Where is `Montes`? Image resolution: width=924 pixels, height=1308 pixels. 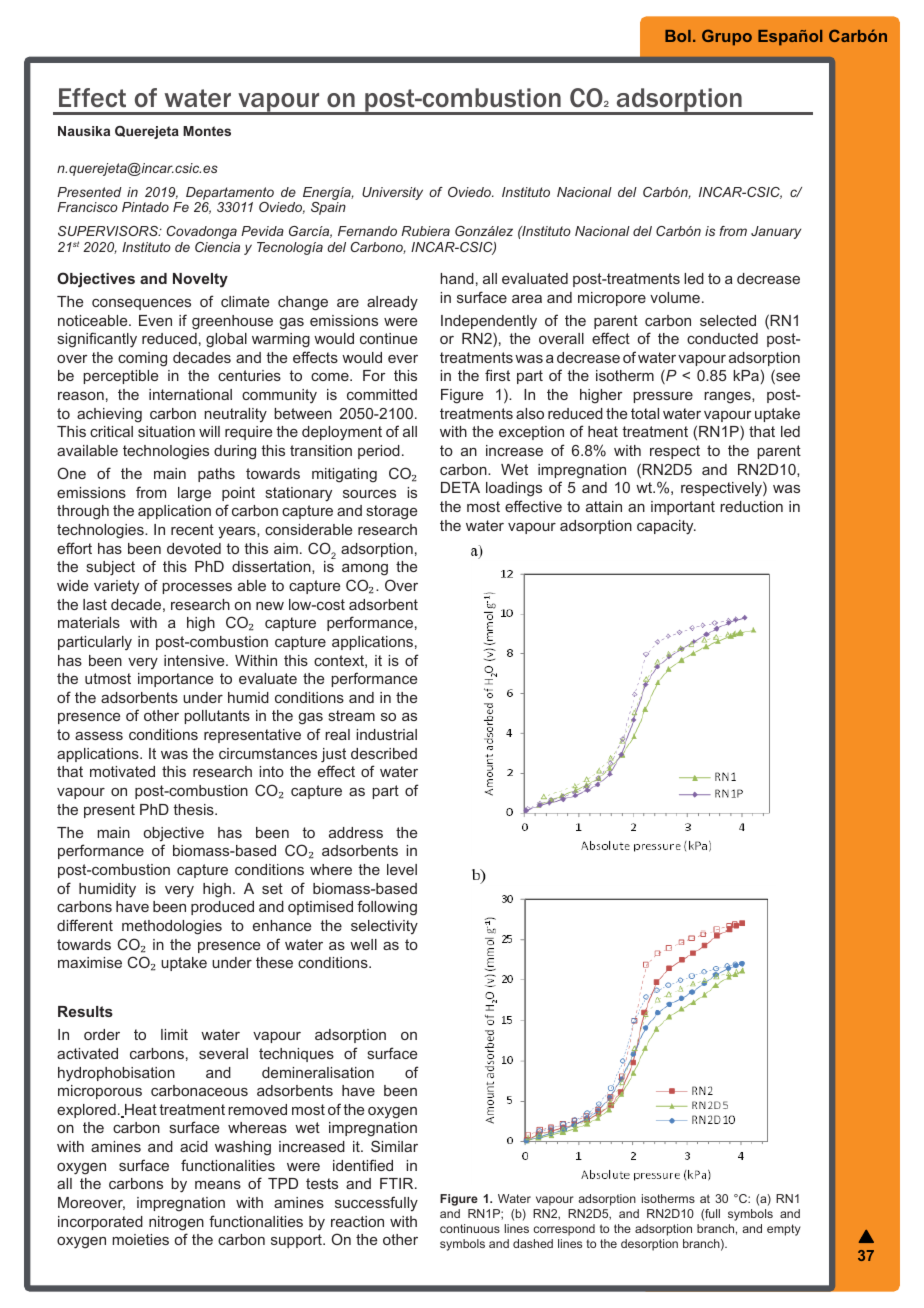 Montes is located at coordinates (207, 131).
